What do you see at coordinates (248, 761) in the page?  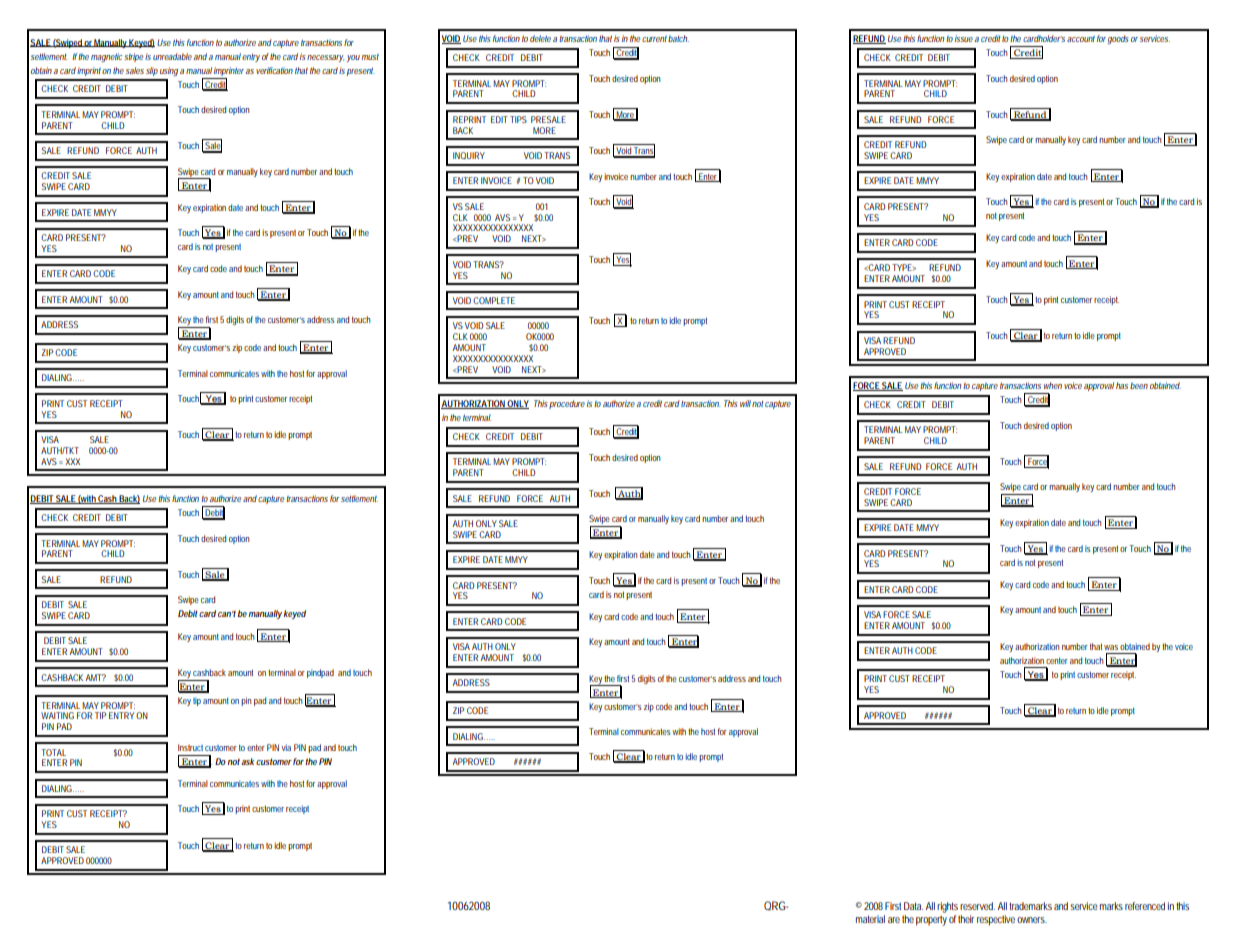 I see `ask` at bounding box center [248, 761].
